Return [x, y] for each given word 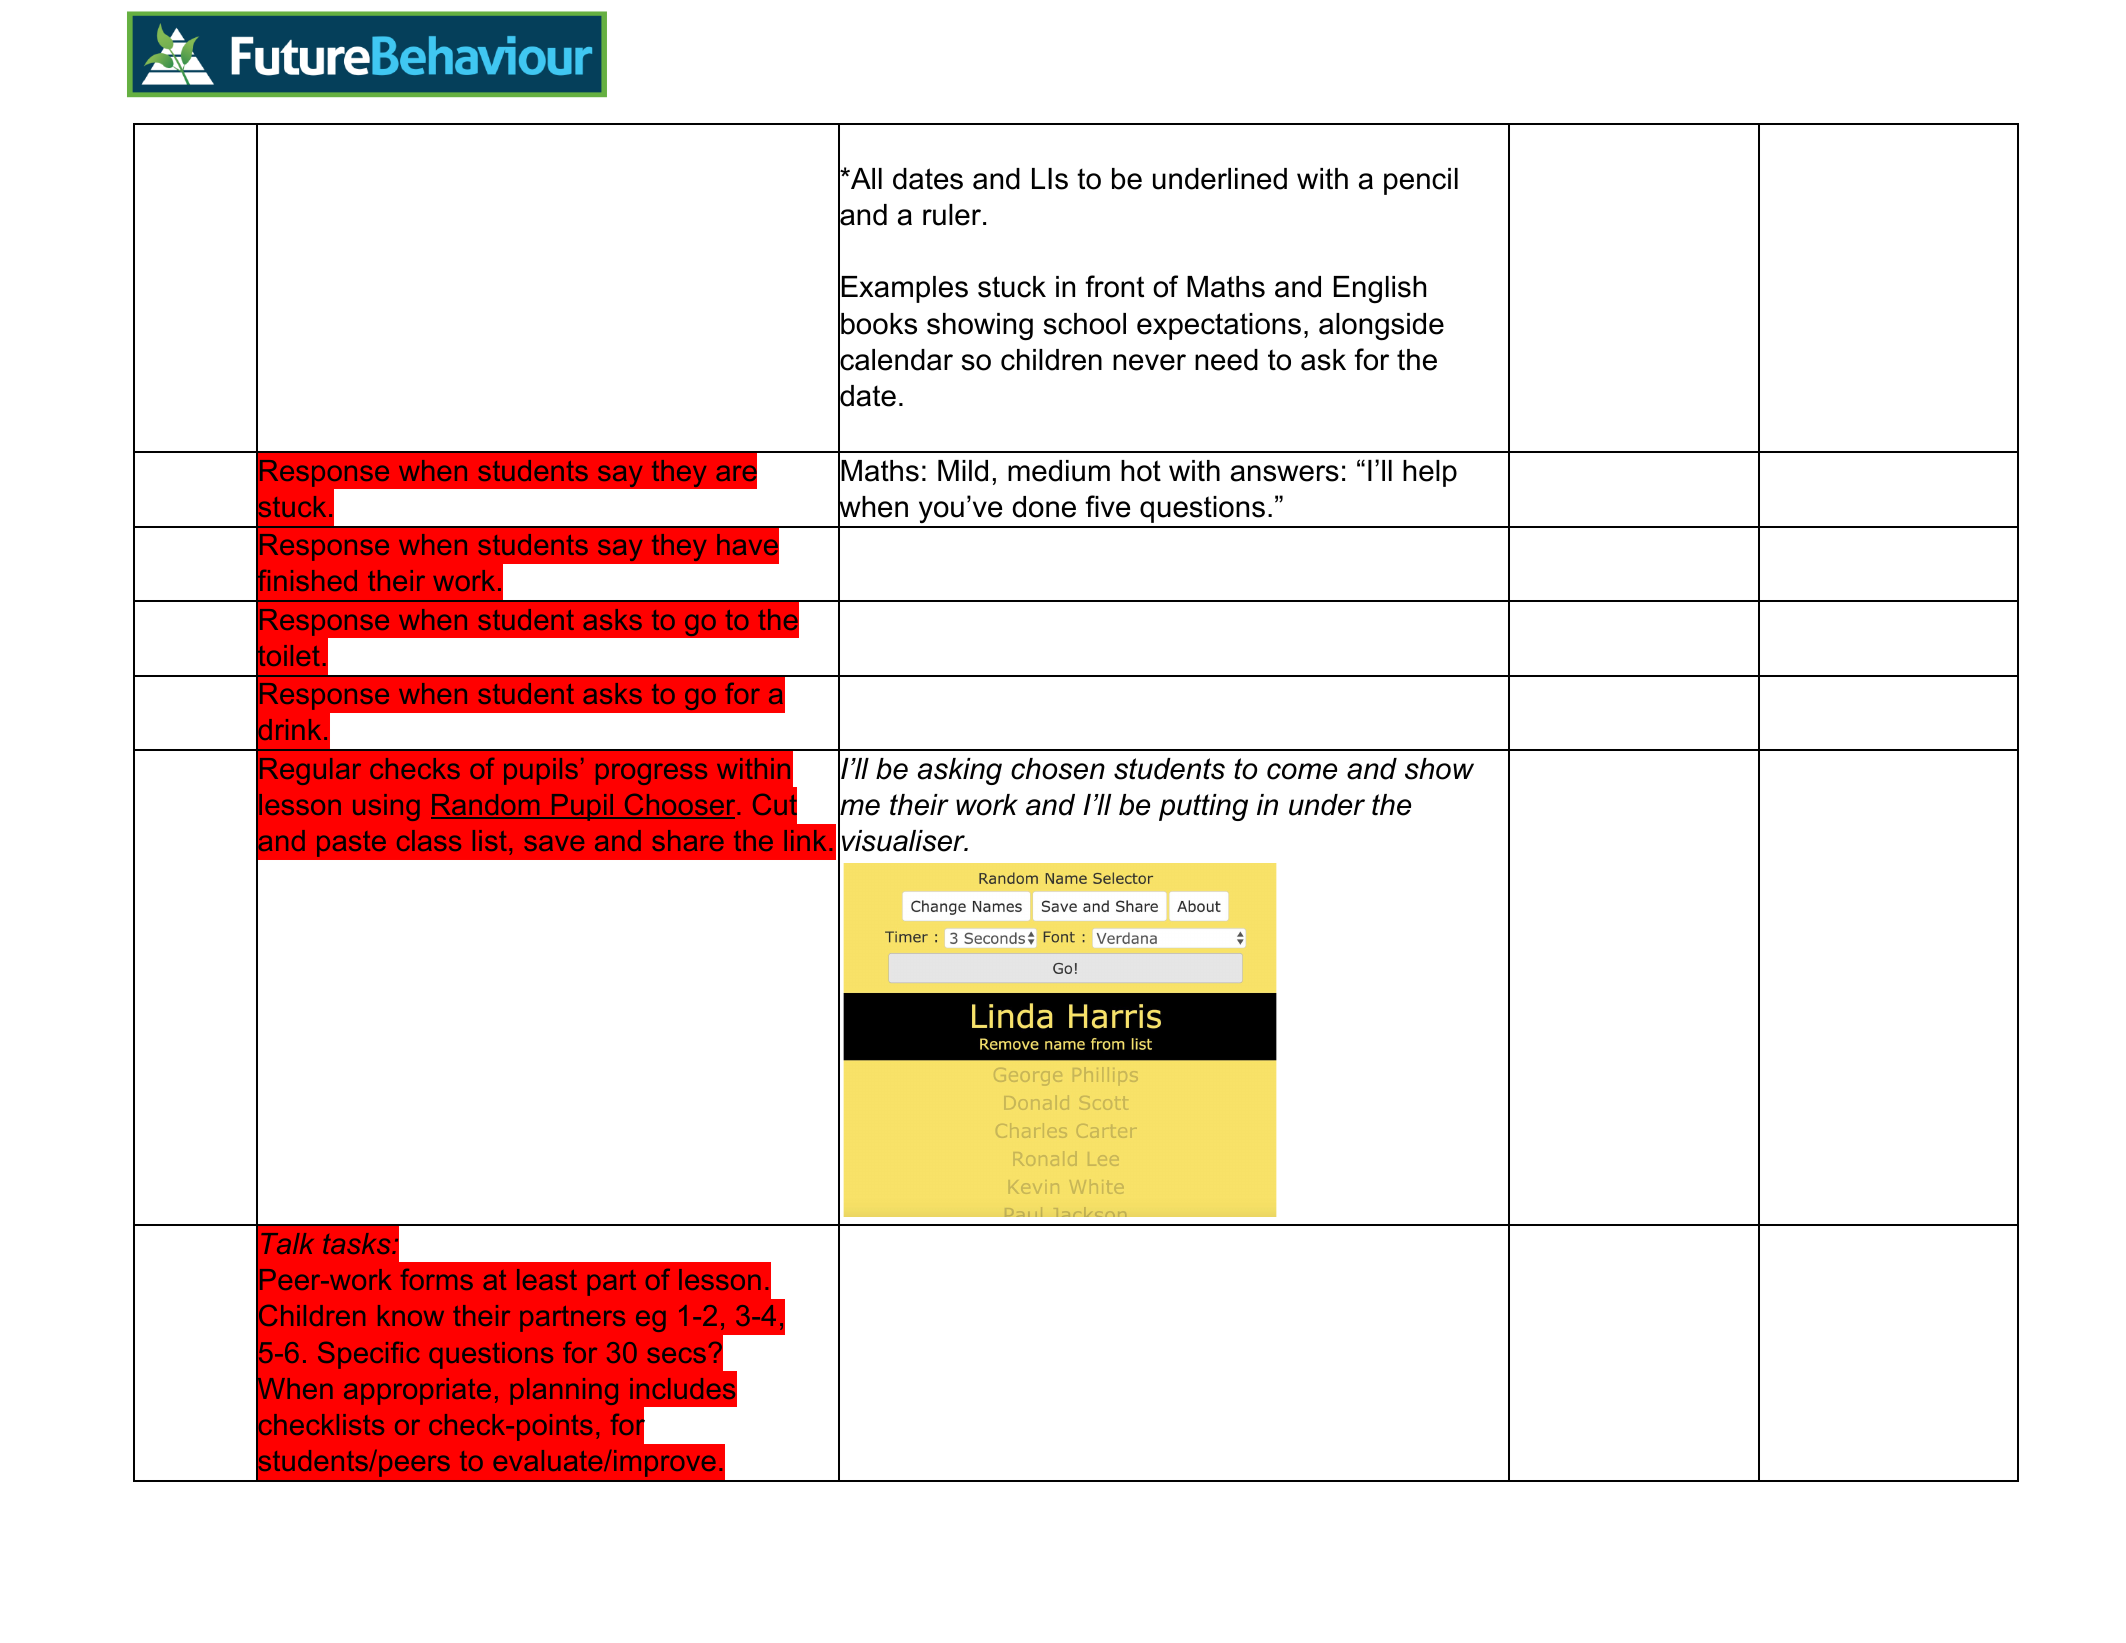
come [1302, 771]
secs [677, 1355]
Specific [368, 1355]
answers [1285, 473]
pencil [1421, 181]
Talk [287, 1243]
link [805, 840]
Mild [963, 471]
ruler [952, 215]
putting [1203, 807]
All [865, 178]
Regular [310, 771]
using [386, 807]
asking [960, 771]
